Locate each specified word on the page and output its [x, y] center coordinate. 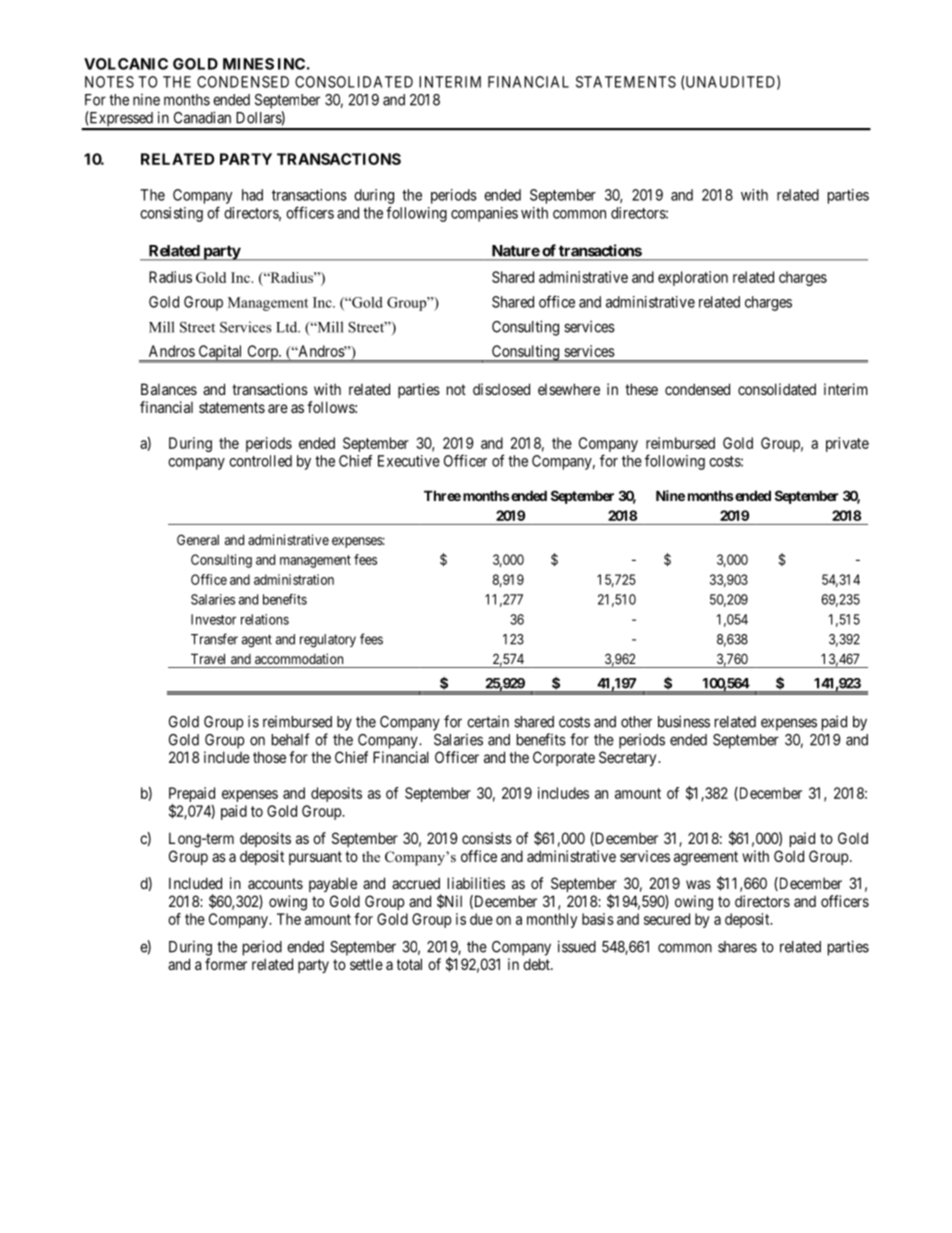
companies [484, 214]
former [226, 964]
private [847, 444]
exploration [693, 278]
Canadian [202, 117]
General [198, 539]
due [481, 919]
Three [442, 495]
